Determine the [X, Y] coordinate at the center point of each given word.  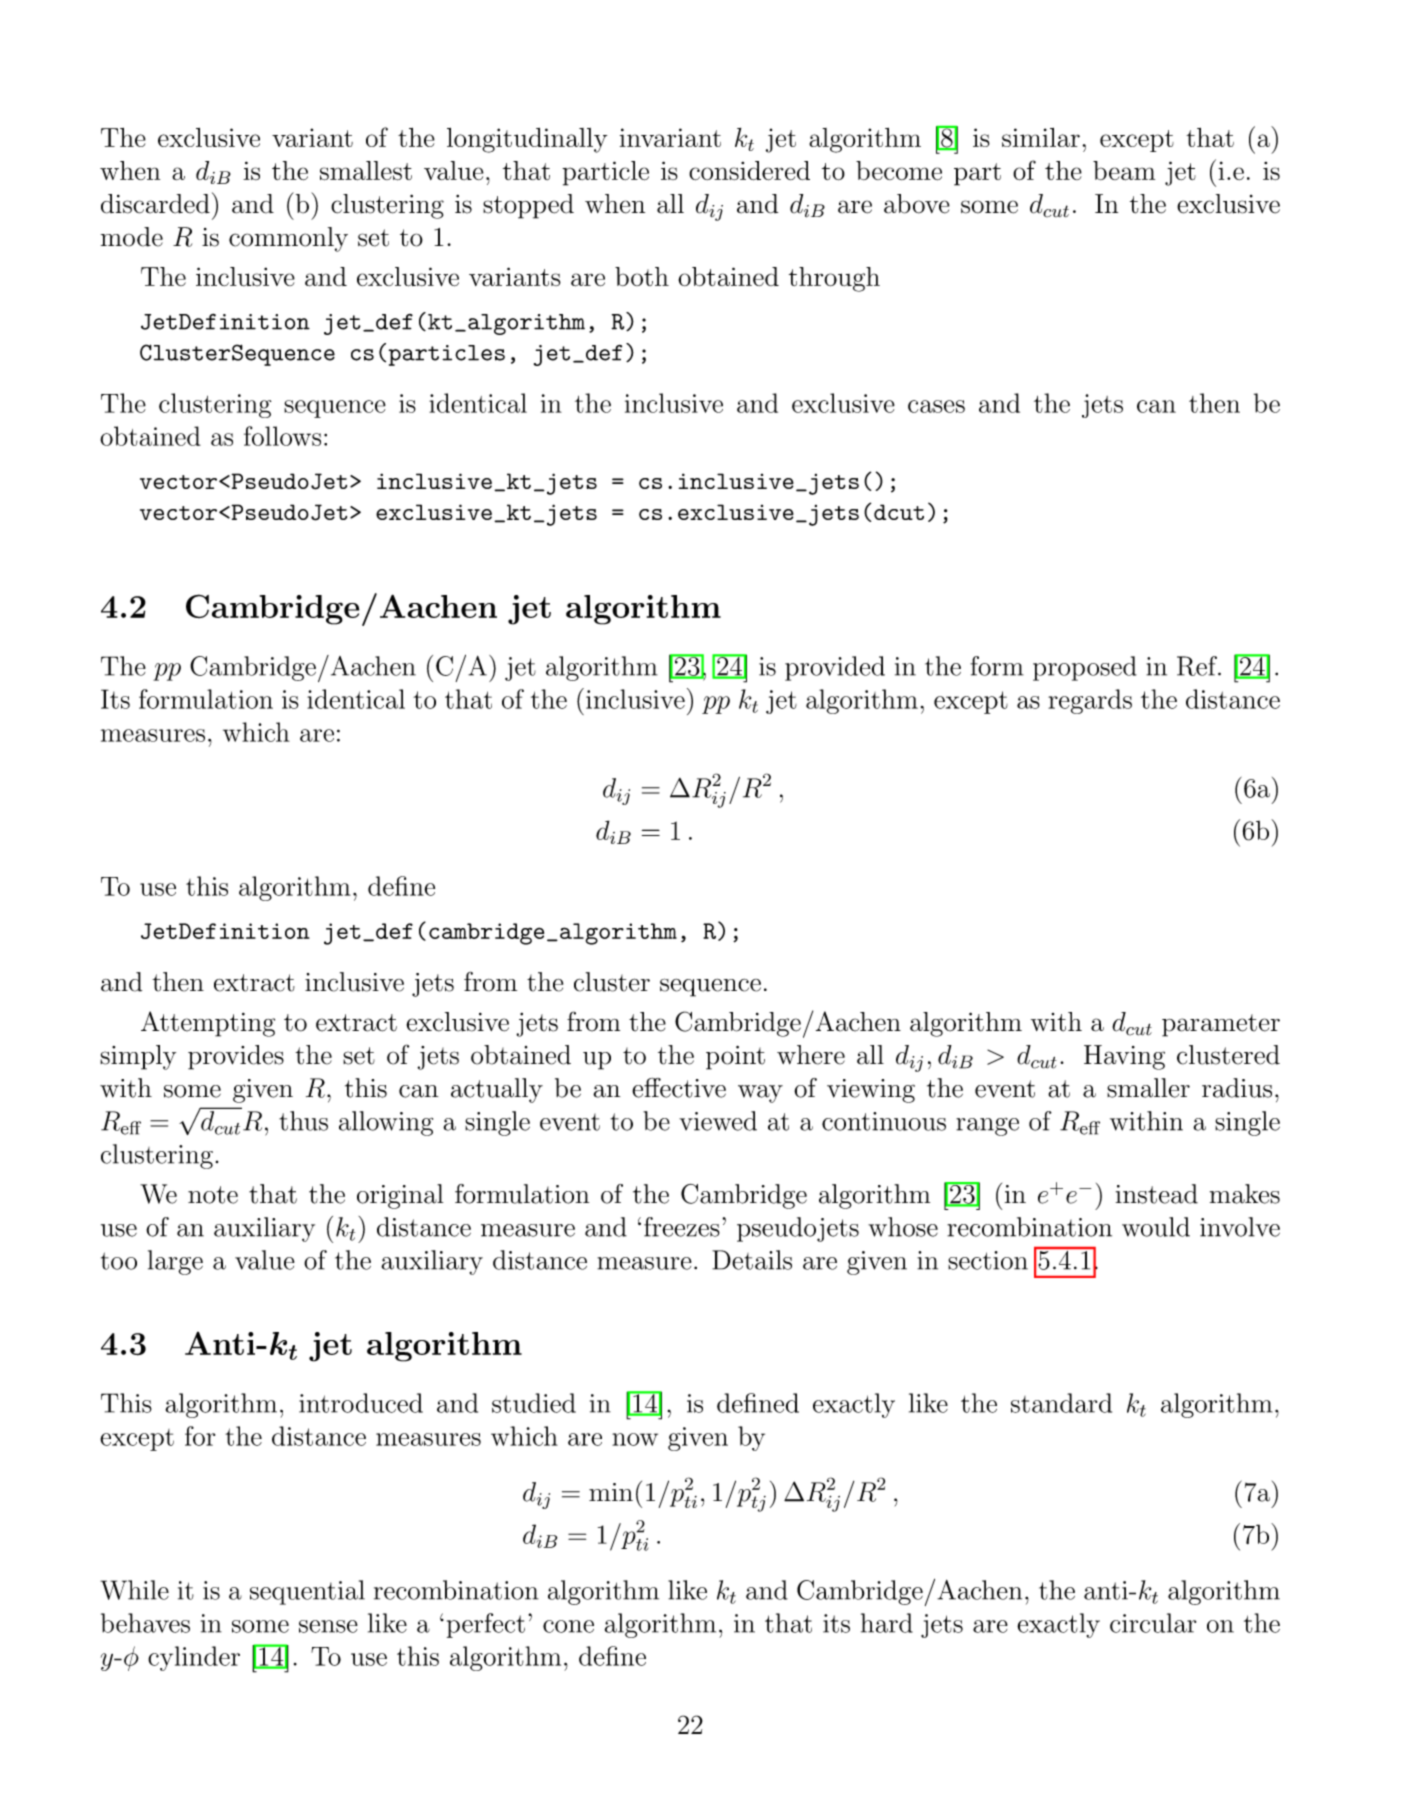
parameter [1221, 1025]
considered [749, 171]
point [735, 1058]
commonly [288, 239]
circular [1153, 1623]
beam [1124, 171]
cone [568, 1626]
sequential [307, 1592]
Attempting [208, 1024]
